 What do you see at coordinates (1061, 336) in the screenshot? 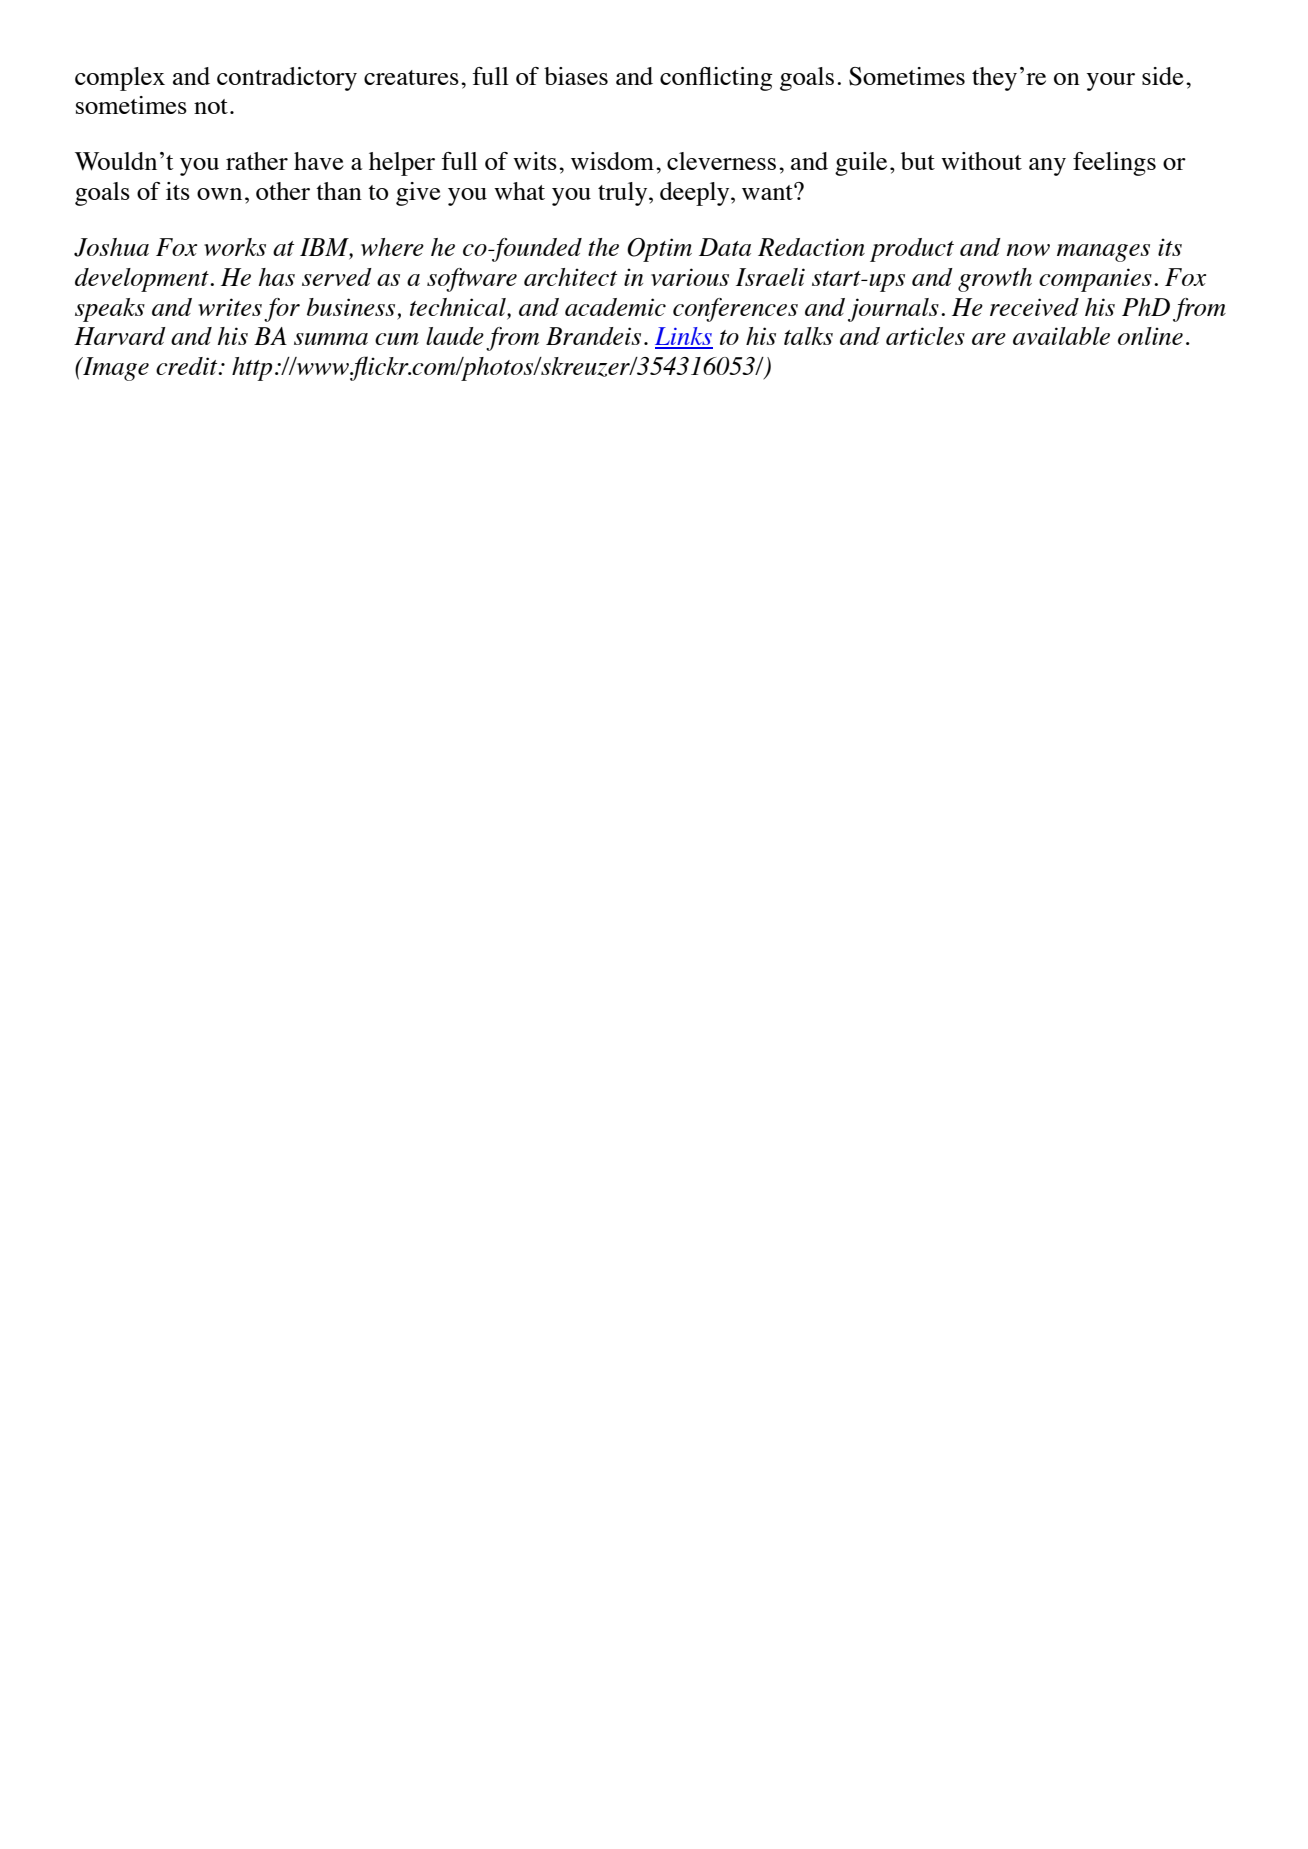
I see `available` at bounding box center [1061, 336].
